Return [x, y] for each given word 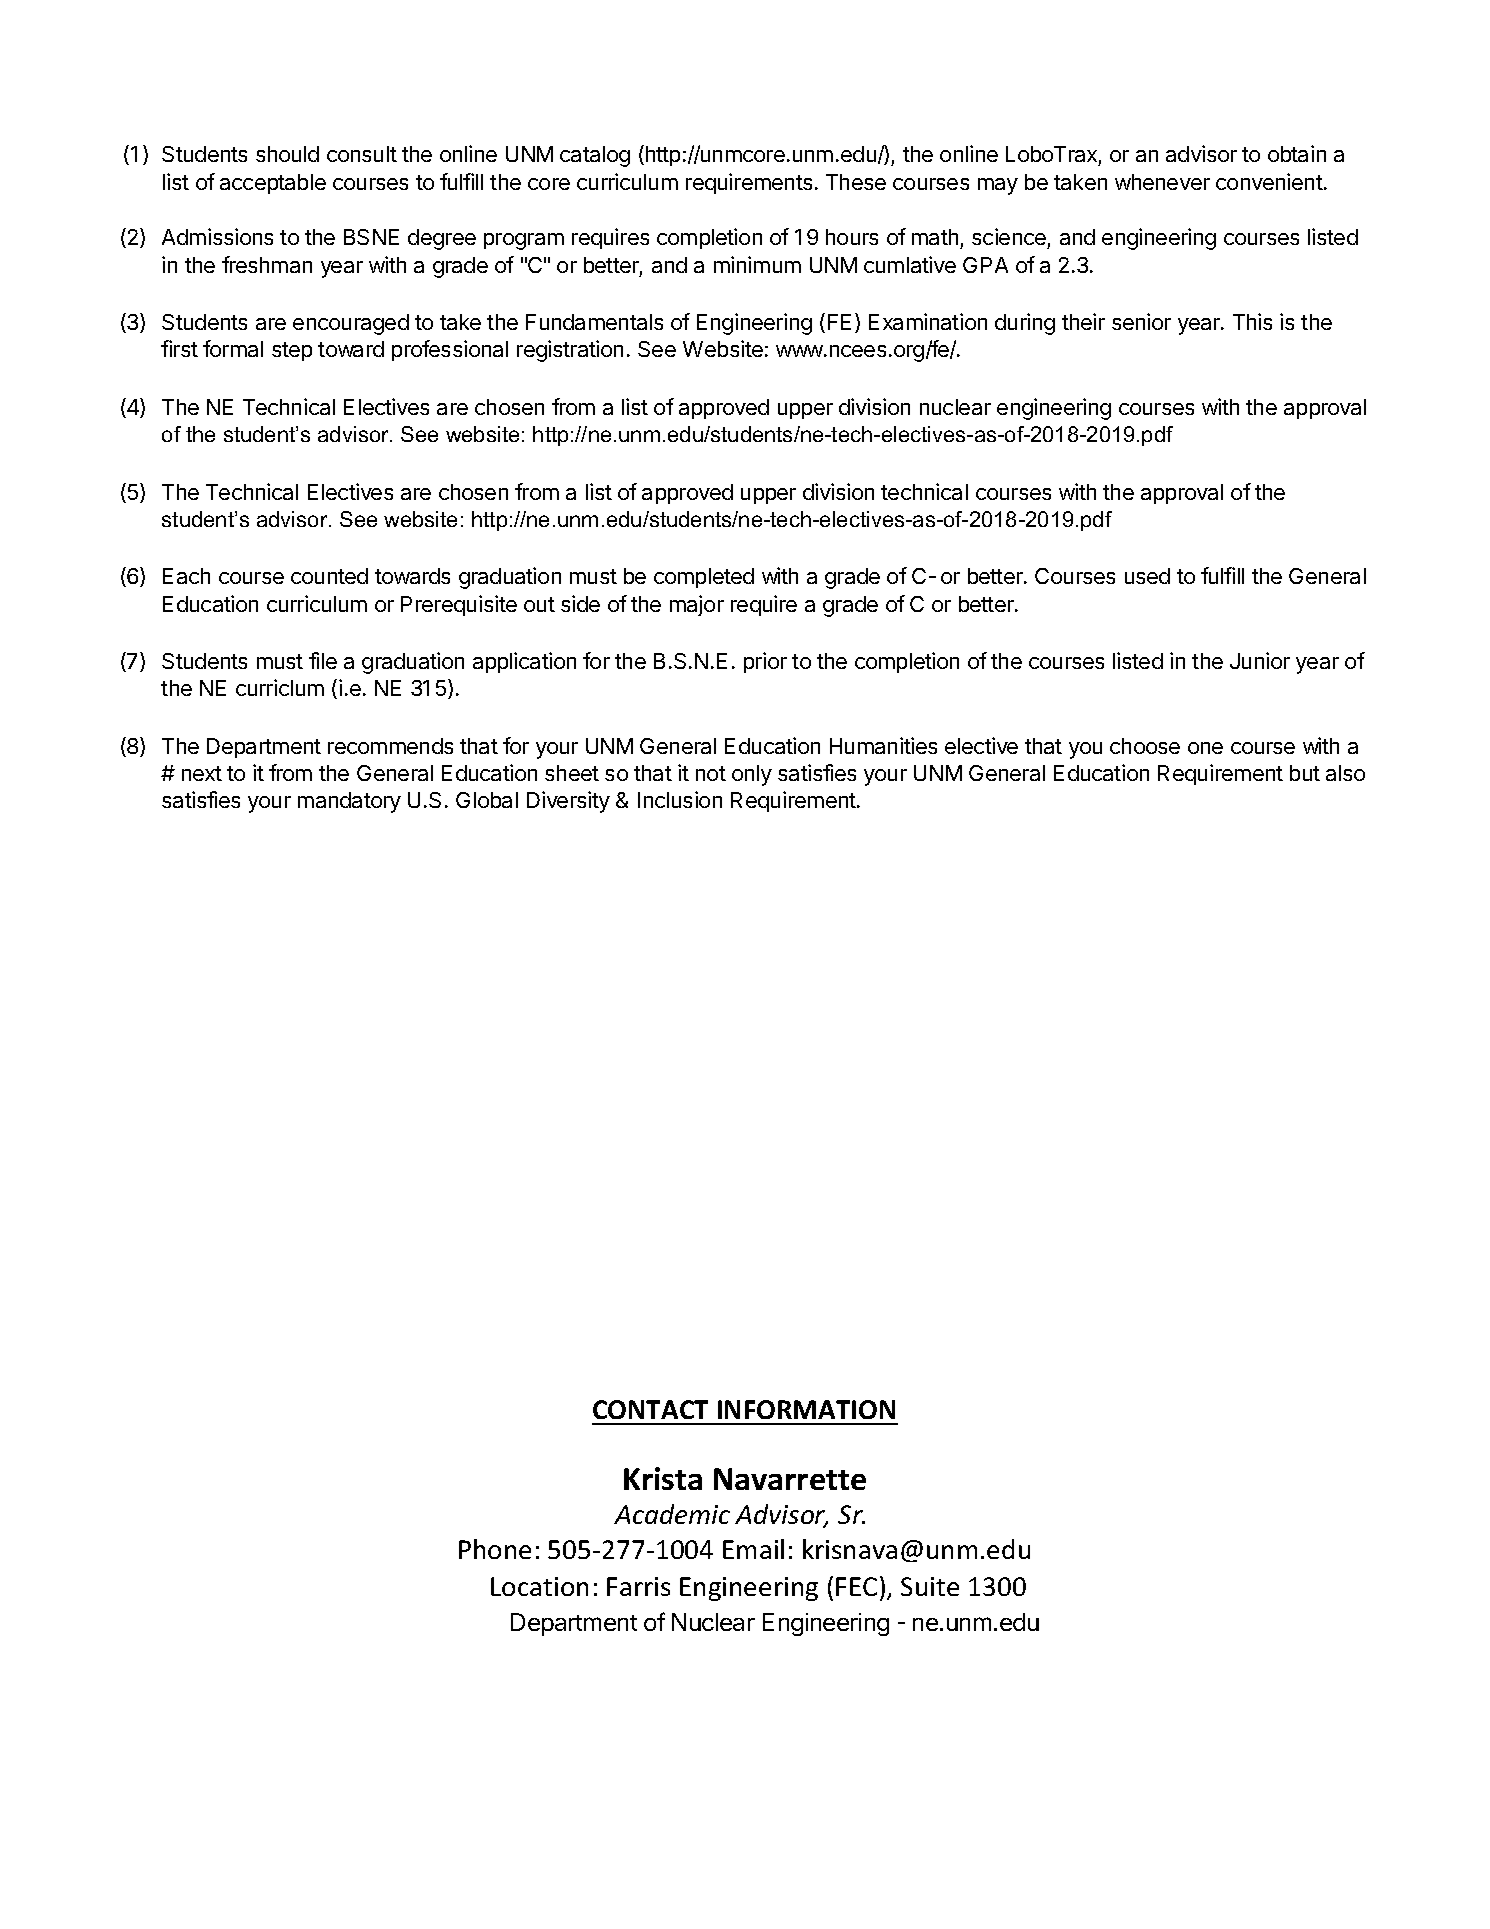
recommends [390, 746]
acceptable [273, 184]
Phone [495, 1549]
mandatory [349, 802]
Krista [663, 1478]
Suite [930, 1586]
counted [329, 576]
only [752, 775]
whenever [1162, 182]
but [1305, 773]
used [1147, 576]
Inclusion [680, 799]
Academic [672, 1514]
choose [1145, 746]
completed [704, 578]
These [856, 182]
